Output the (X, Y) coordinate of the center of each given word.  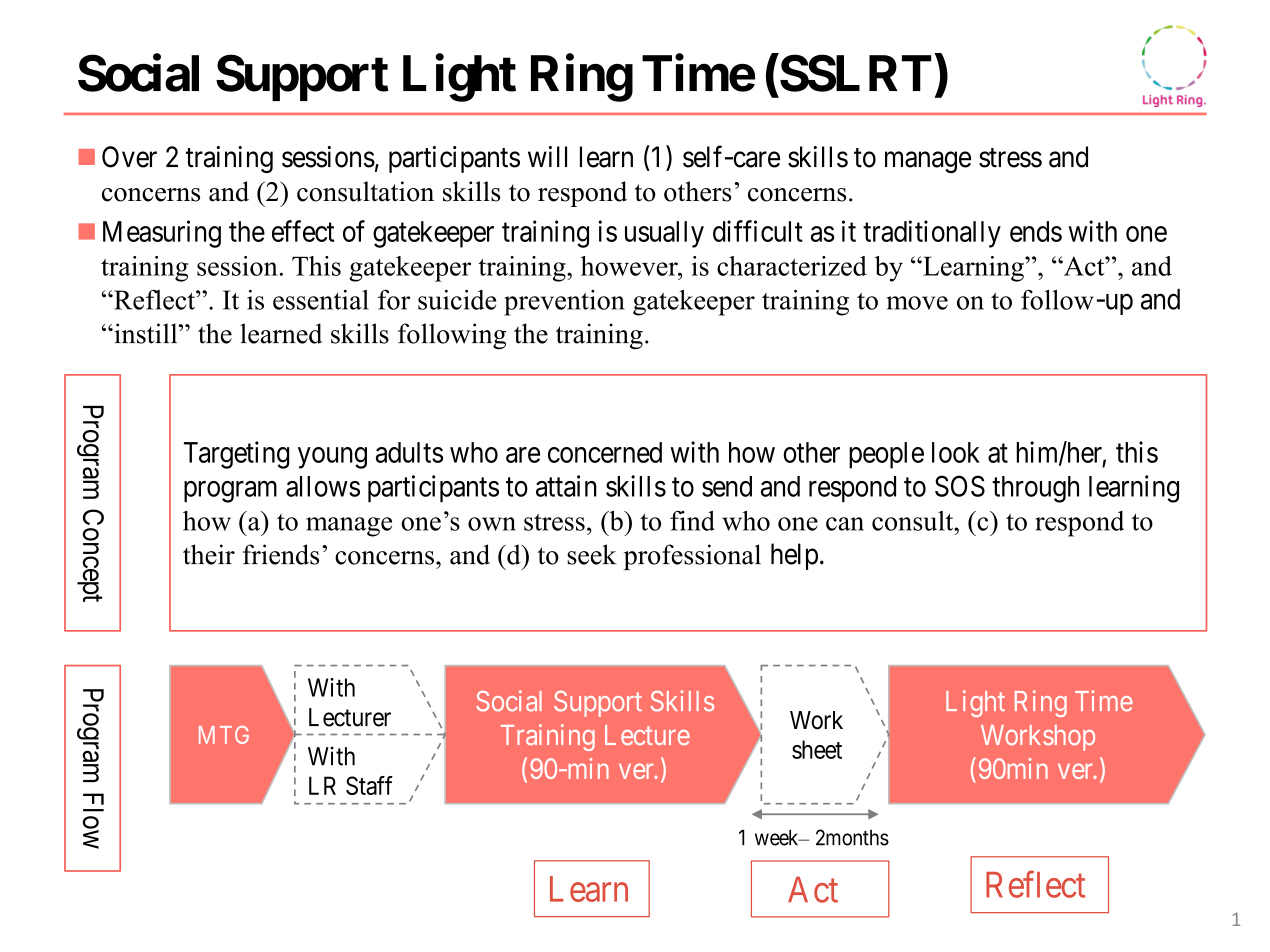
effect (303, 231)
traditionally (932, 234)
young (332, 458)
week (778, 837)
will (547, 156)
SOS (960, 486)
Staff (369, 785)
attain (566, 486)
